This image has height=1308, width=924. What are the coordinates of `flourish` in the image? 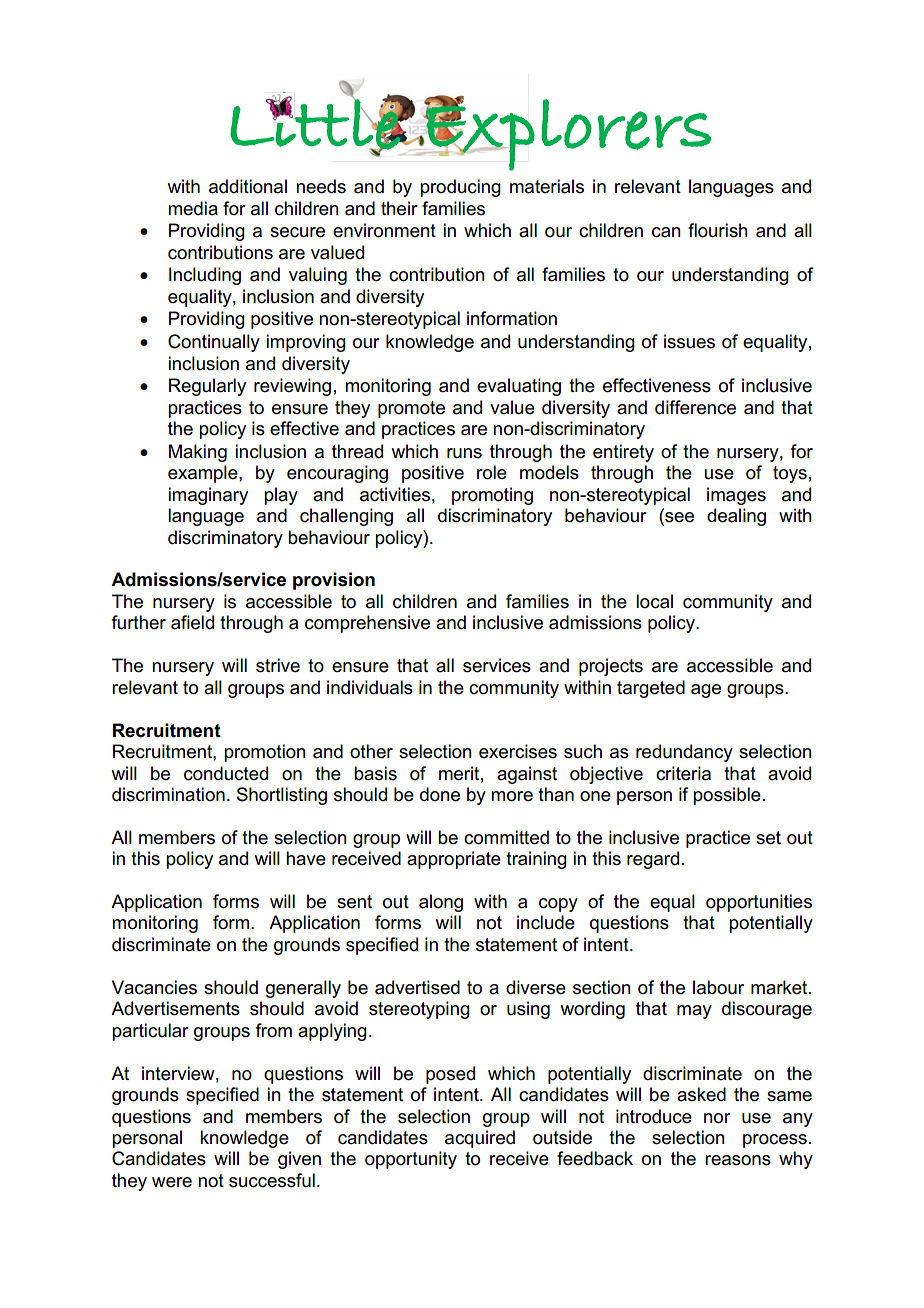 It's located at (718, 230).
